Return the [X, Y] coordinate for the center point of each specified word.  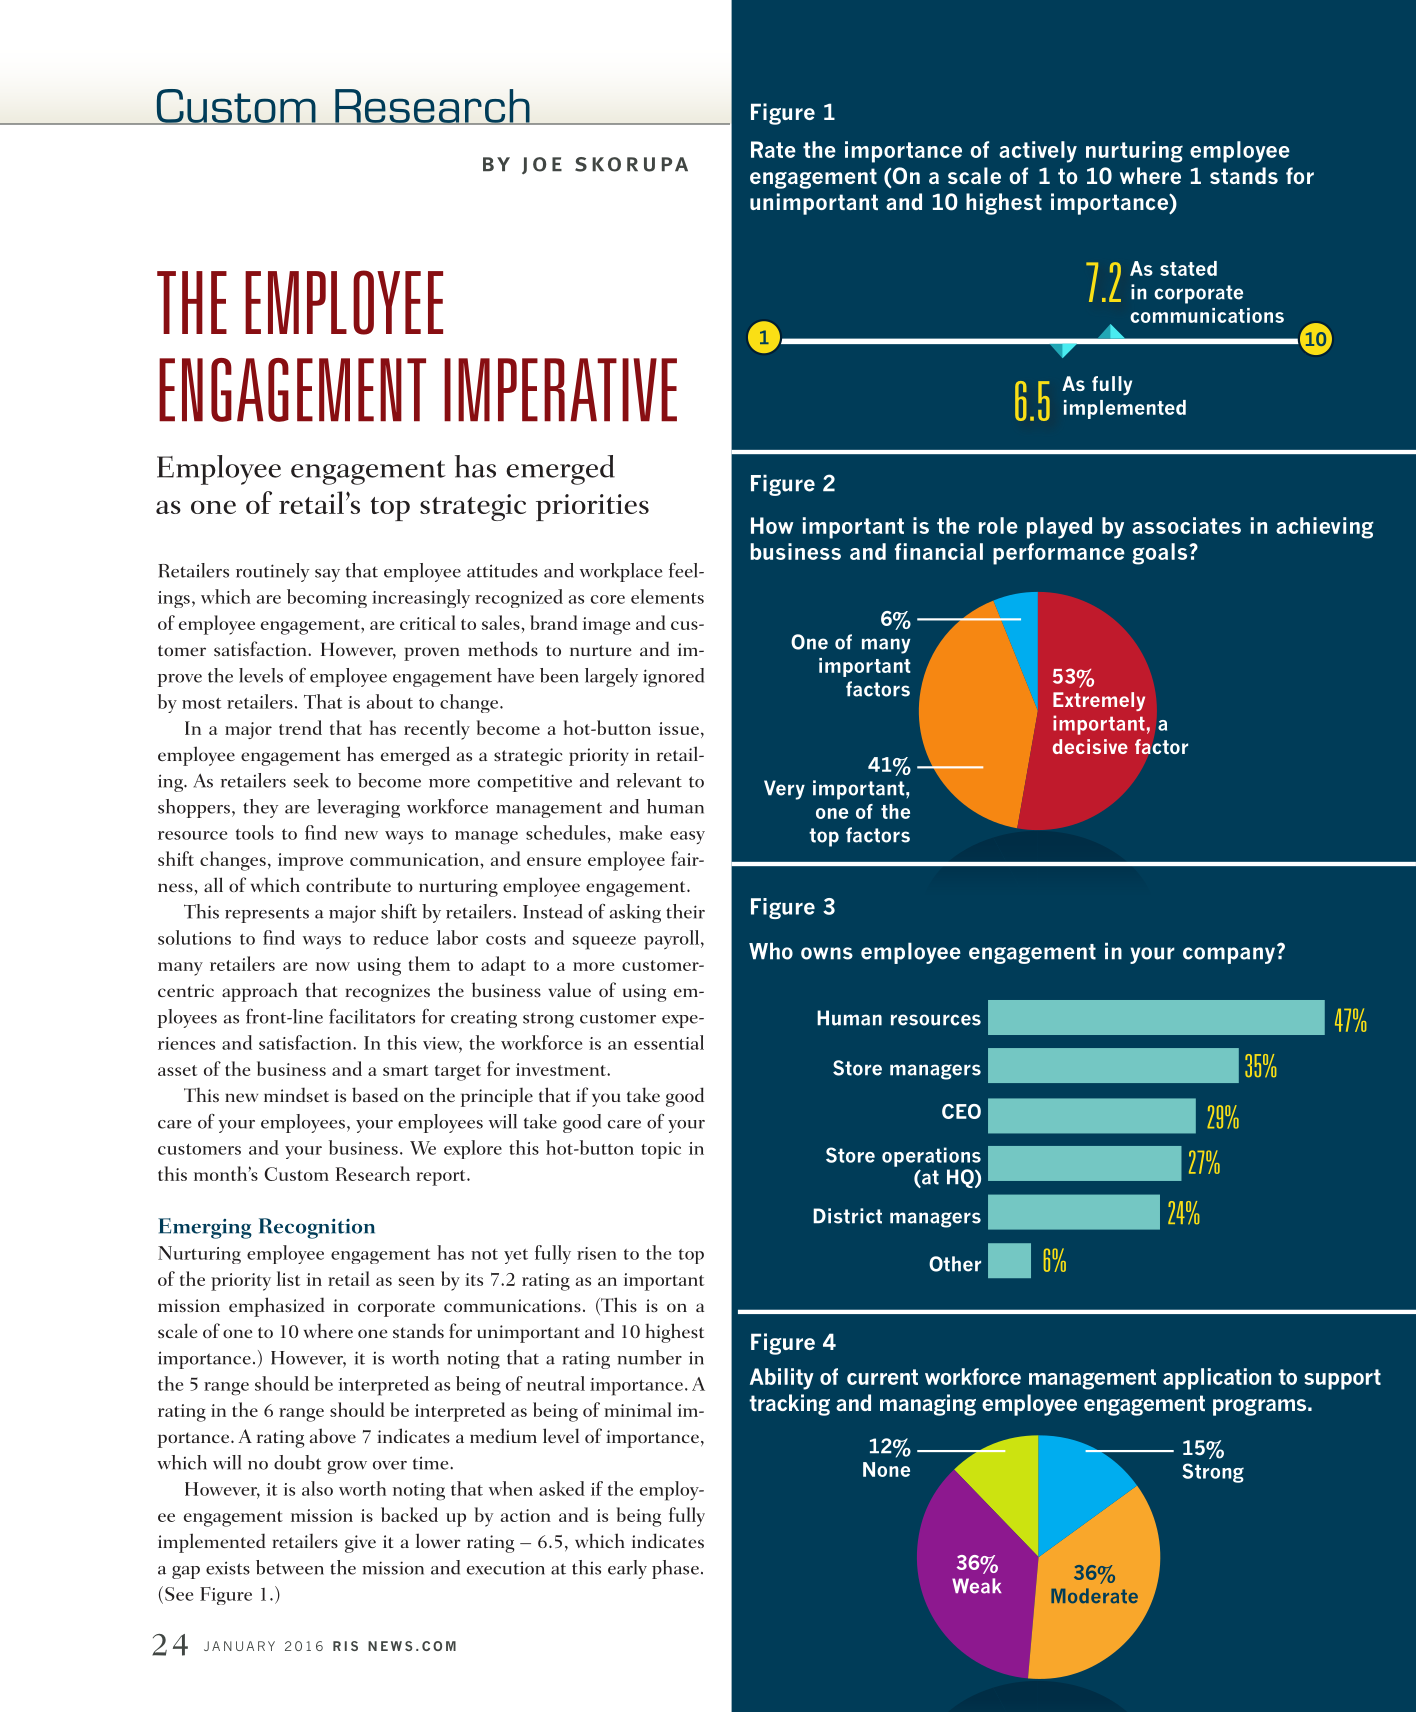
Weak [977, 1586]
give [360, 1544]
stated [1188, 268]
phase [675, 1569]
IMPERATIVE [560, 390]
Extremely [1099, 701]
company [1230, 954]
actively [1038, 152]
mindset [296, 1094]
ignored [673, 677]
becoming [327, 598]
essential [669, 1042]
